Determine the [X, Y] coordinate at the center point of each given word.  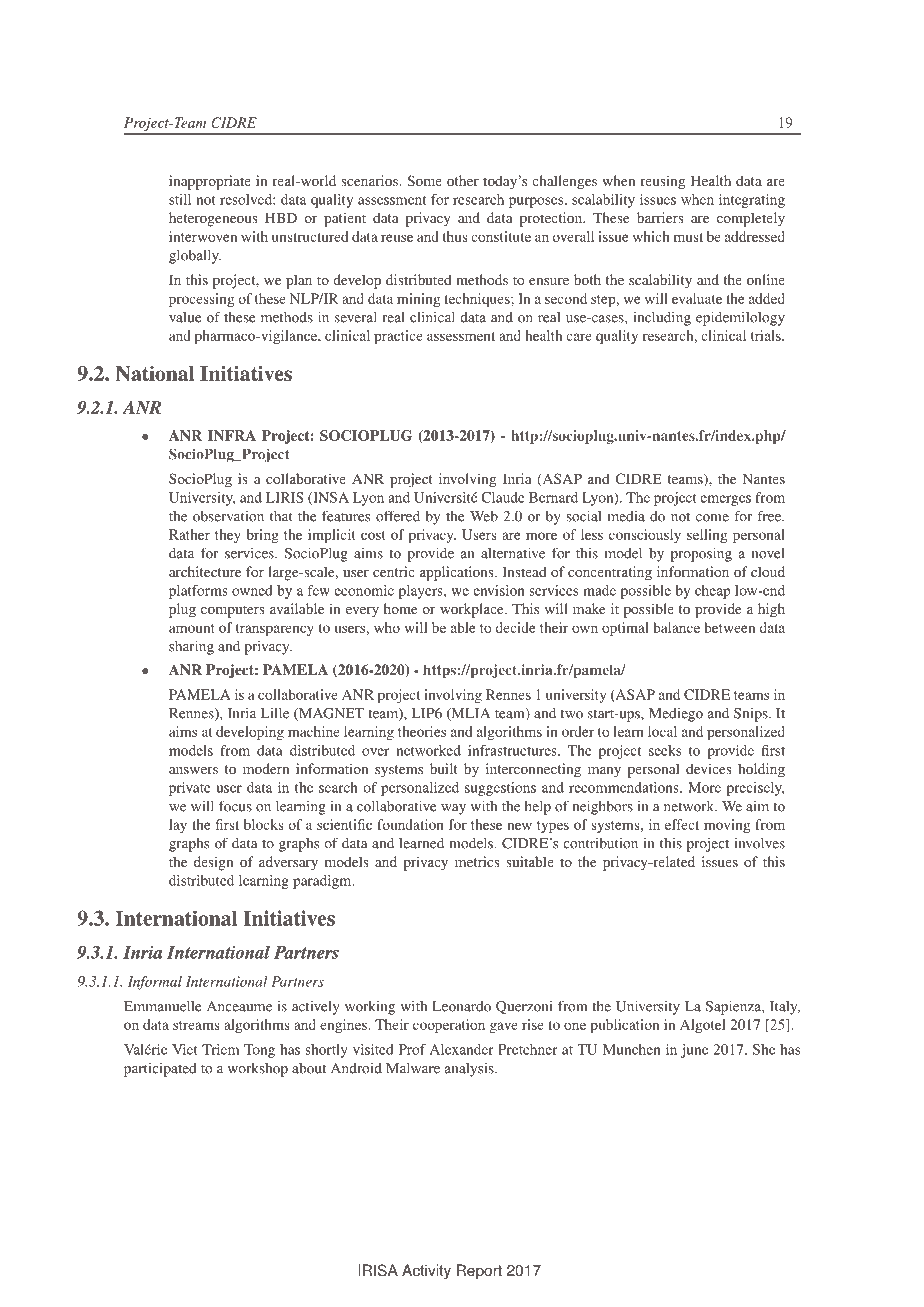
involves [760, 843]
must [688, 237]
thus [455, 236]
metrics [477, 861]
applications [458, 573]
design [213, 863]
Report [479, 1272]
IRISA [378, 1270]
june [694, 1051]
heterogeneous [213, 219]
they [228, 536]
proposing [701, 554]
